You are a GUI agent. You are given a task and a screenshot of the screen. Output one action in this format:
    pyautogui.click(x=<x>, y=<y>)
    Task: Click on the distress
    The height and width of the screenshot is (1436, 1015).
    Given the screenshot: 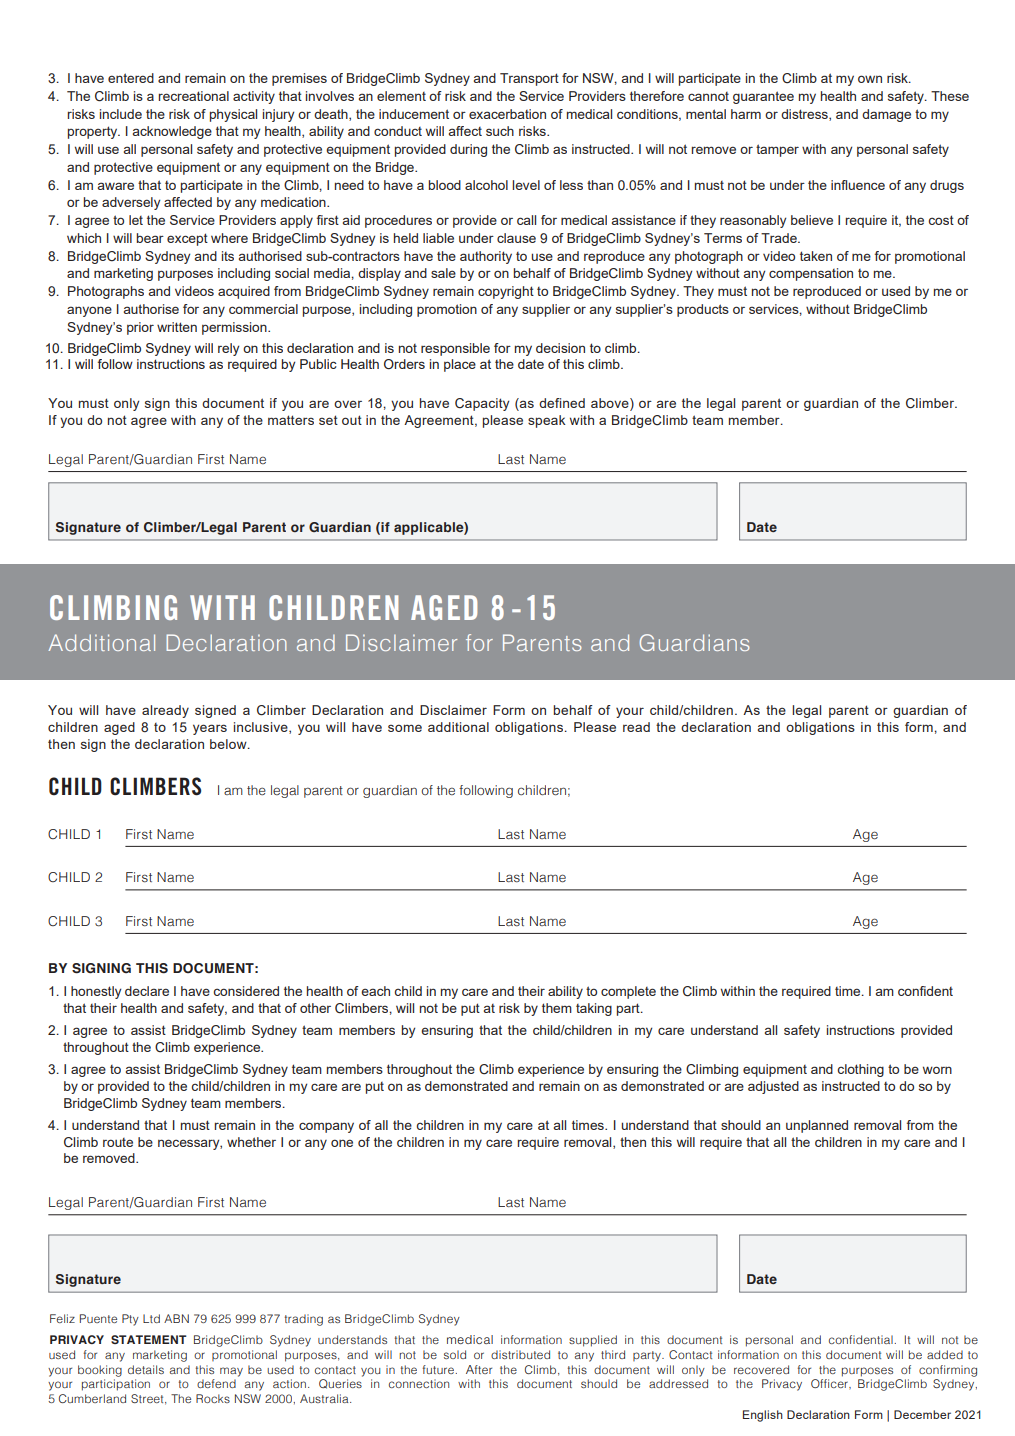 What is the action you would take?
    pyautogui.click(x=805, y=115)
